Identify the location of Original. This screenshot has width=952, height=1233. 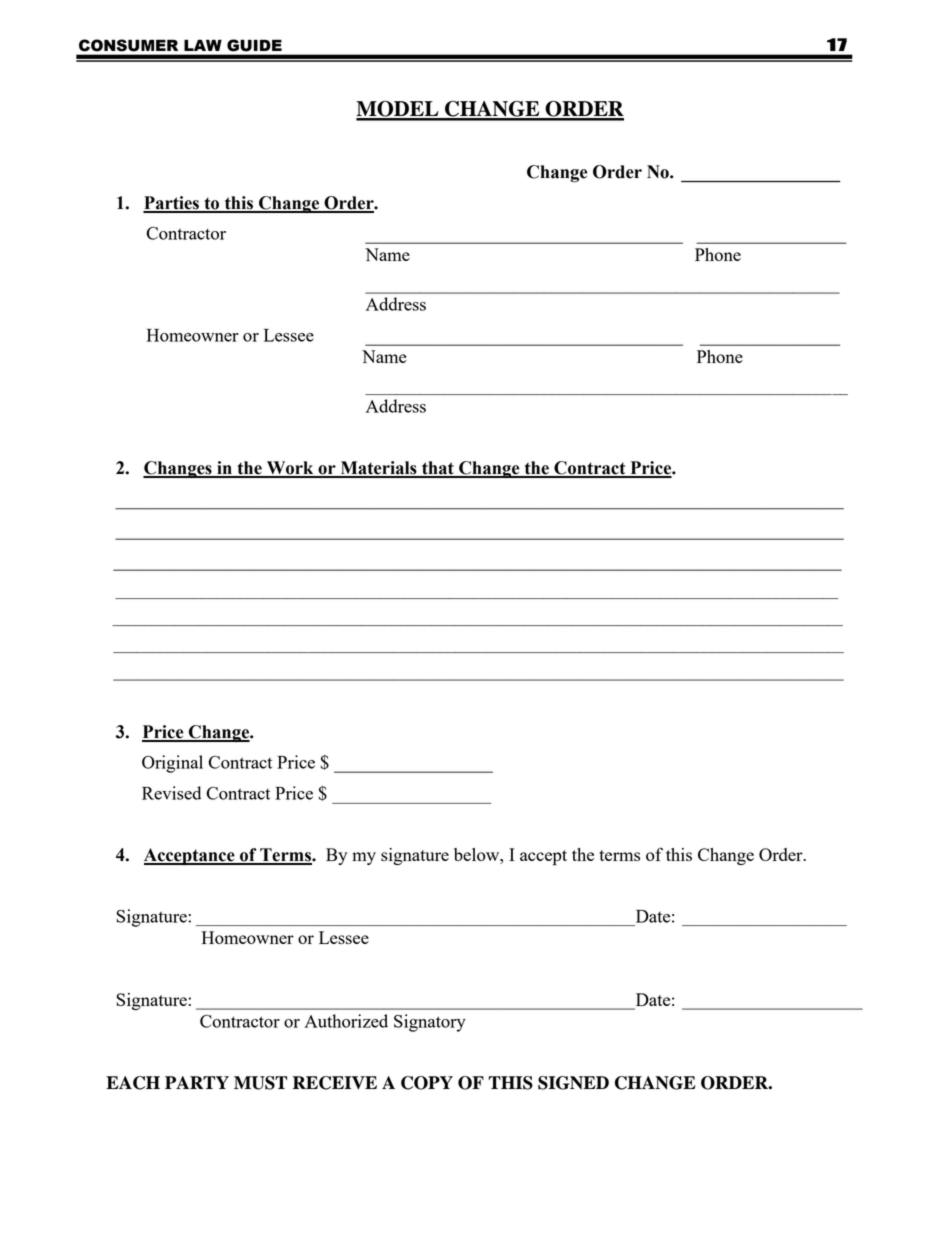
(172, 764).
